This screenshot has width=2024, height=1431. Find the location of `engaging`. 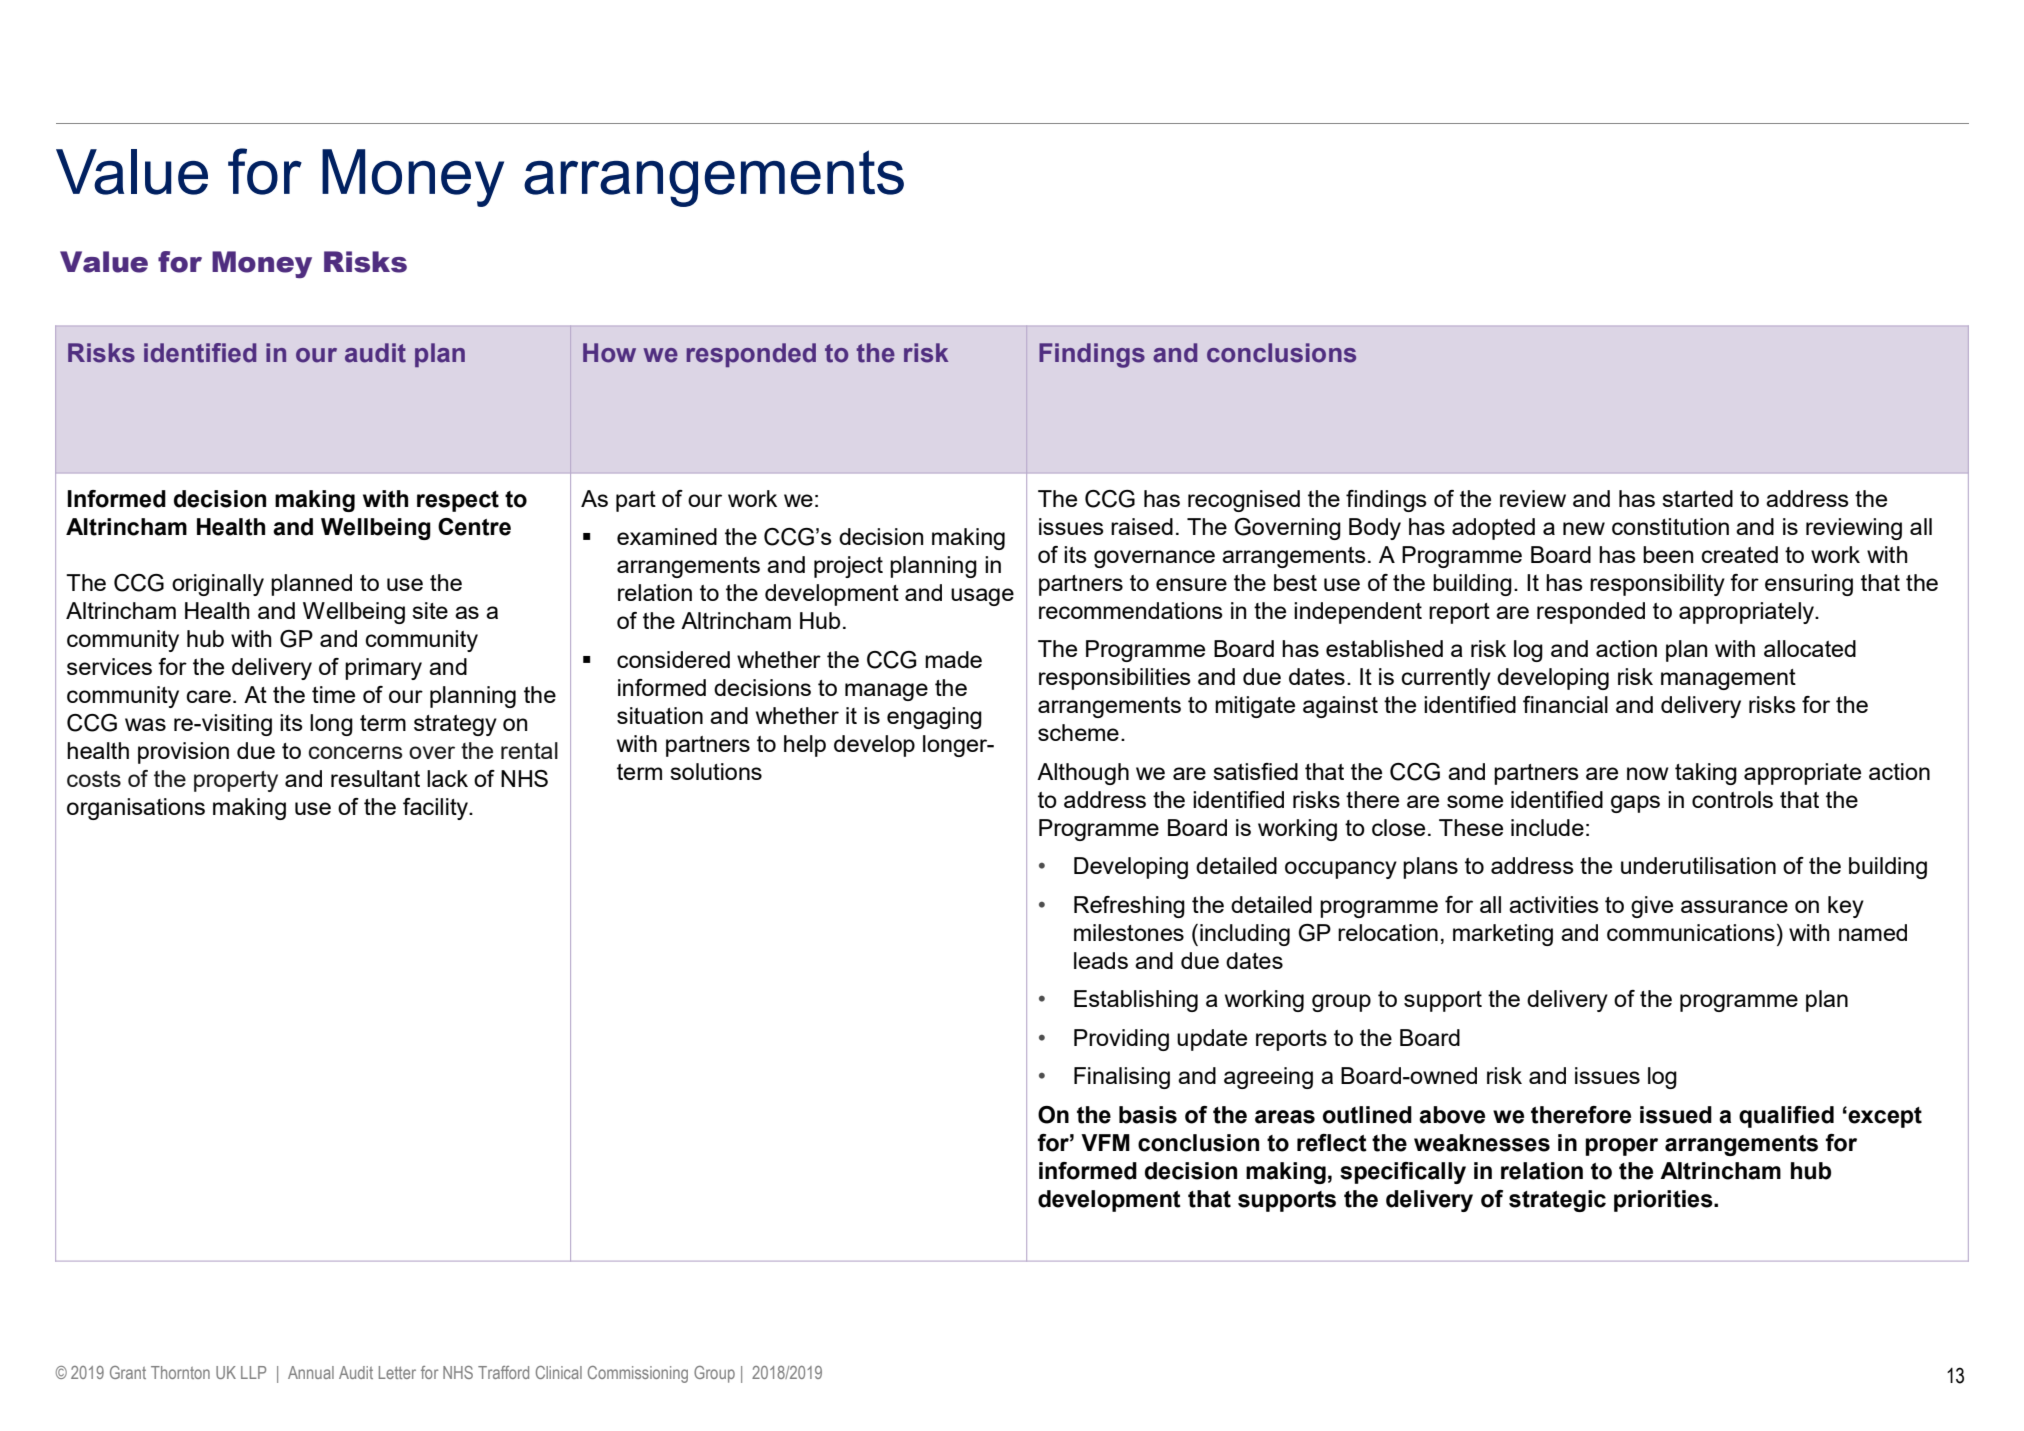

engaging is located at coordinates (934, 718).
